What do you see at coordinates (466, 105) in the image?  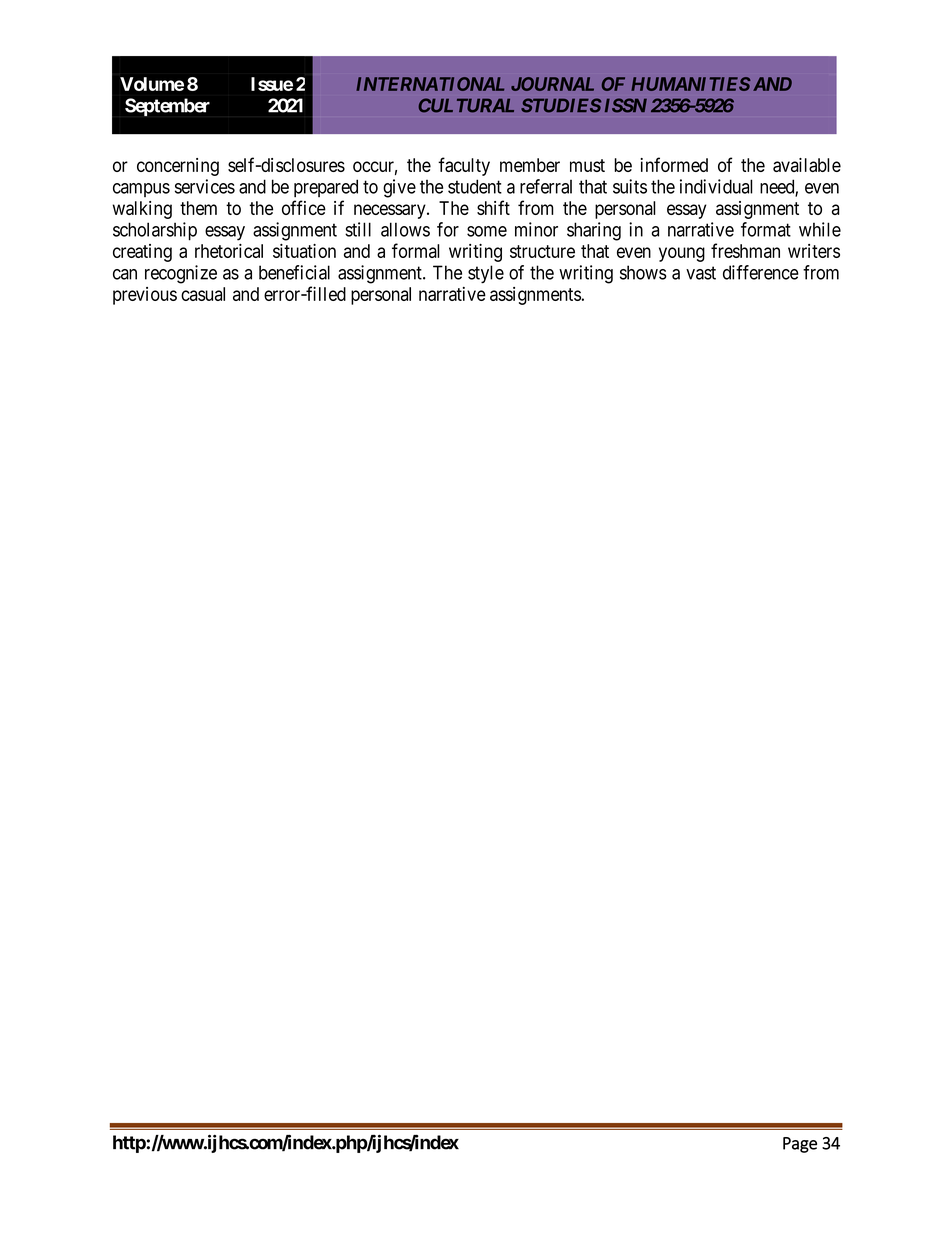 I see `CULTURAL` at bounding box center [466, 105].
